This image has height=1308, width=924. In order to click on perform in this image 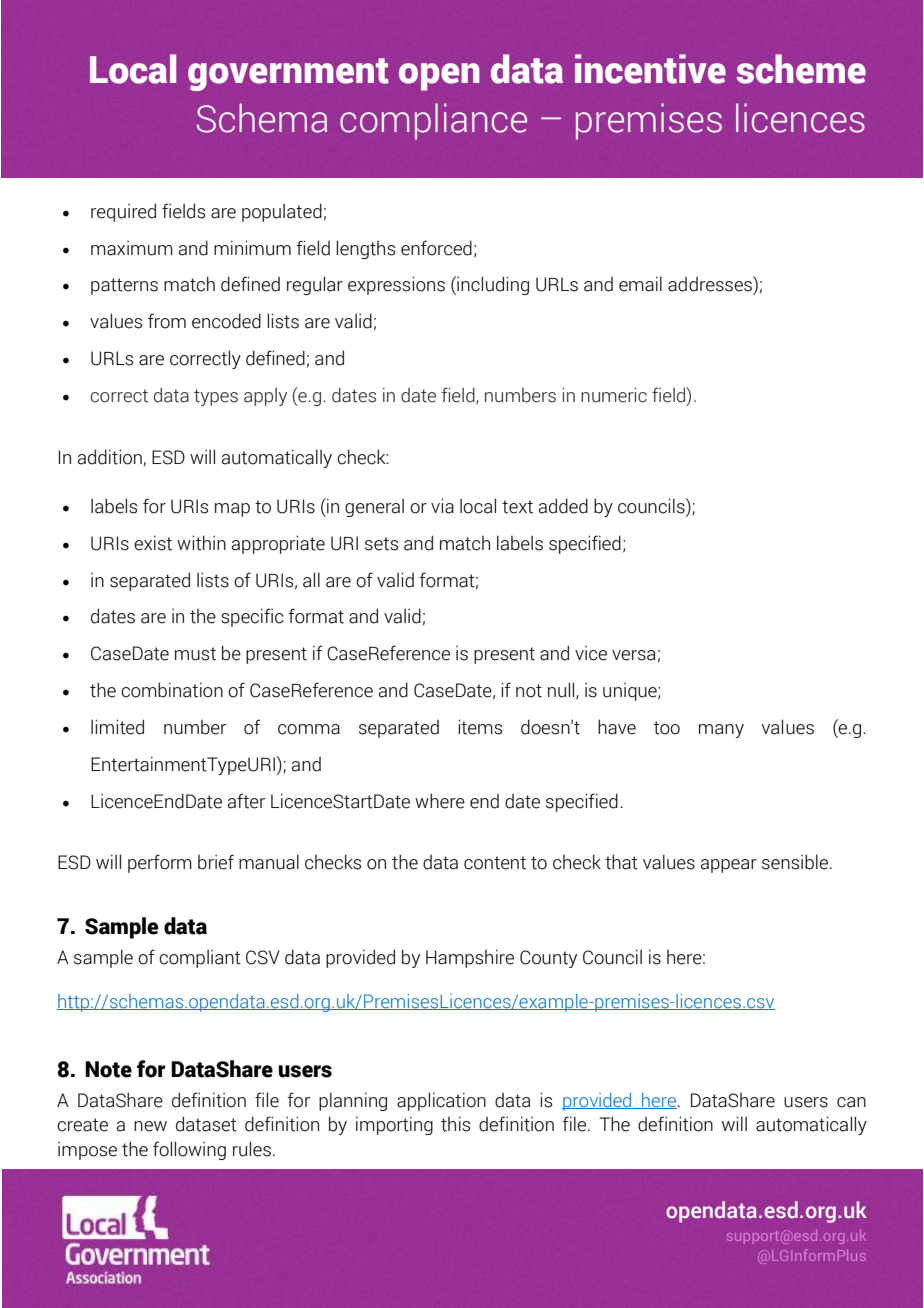, I will do `click(160, 863)`.
